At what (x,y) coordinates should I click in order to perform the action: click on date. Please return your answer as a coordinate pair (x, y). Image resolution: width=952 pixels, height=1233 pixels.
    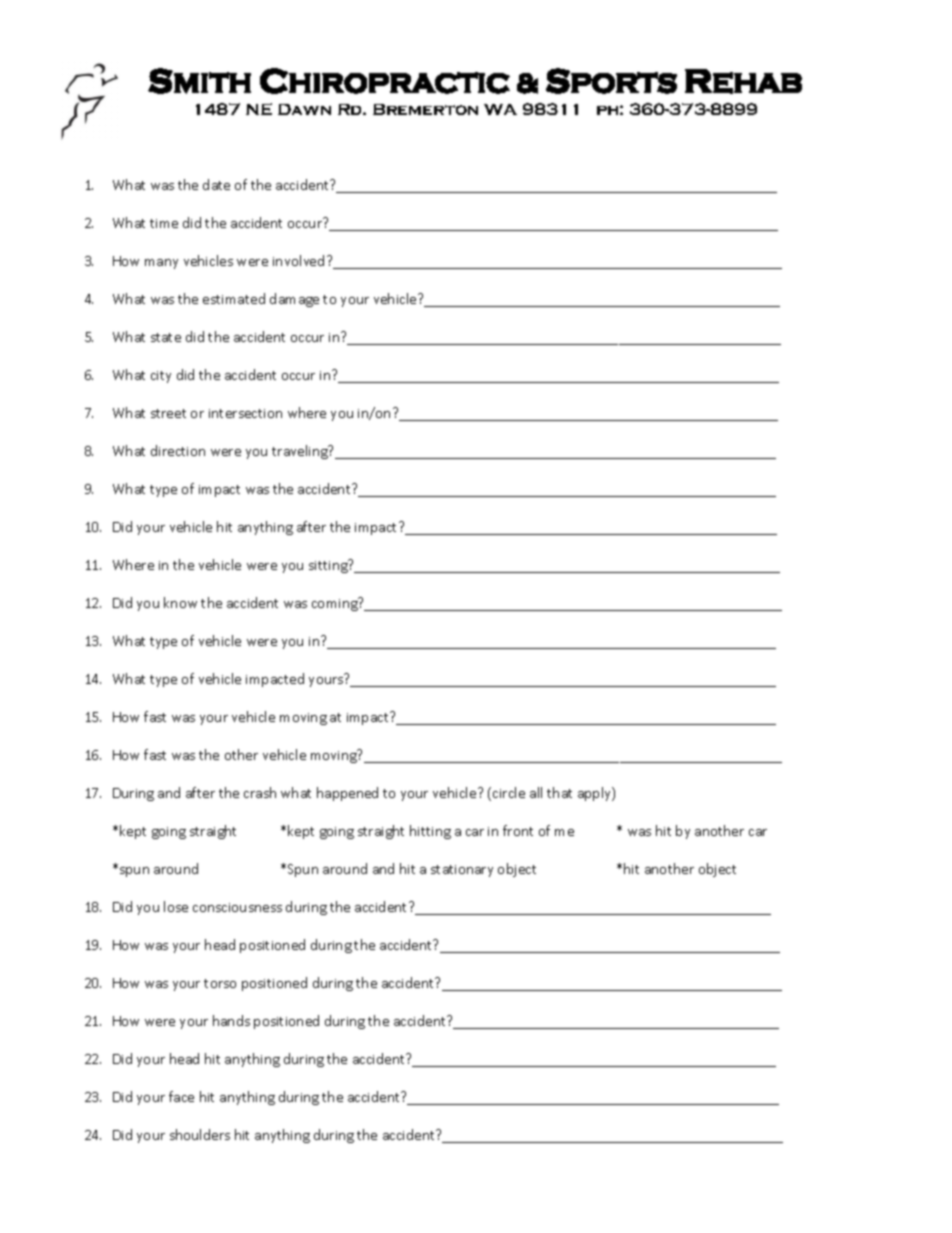
    Looking at the image, I should click on (216, 184).
